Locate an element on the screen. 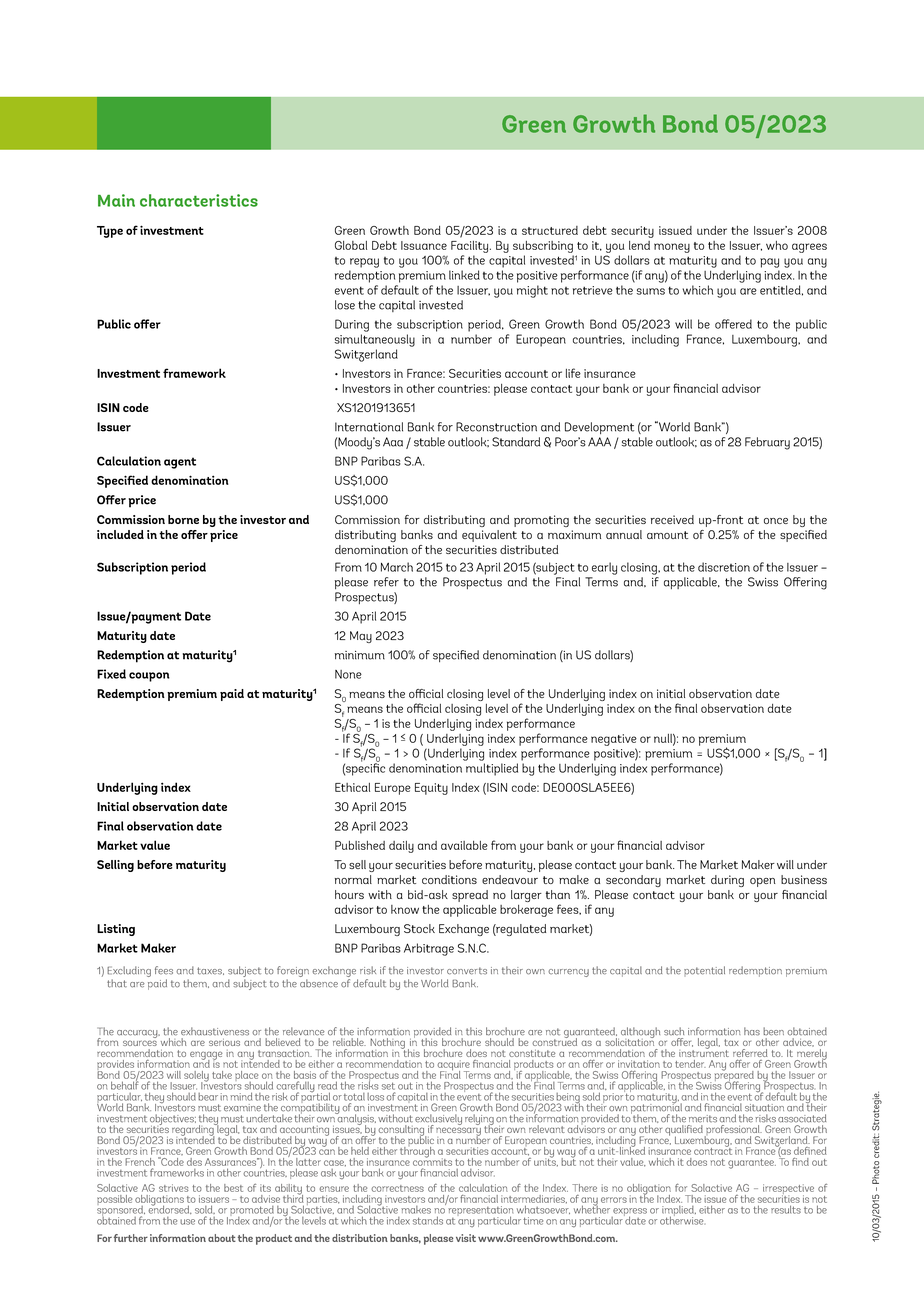 Image resolution: width=924 pixels, height=1308 pixels. who is located at coordinates (777, 245).
